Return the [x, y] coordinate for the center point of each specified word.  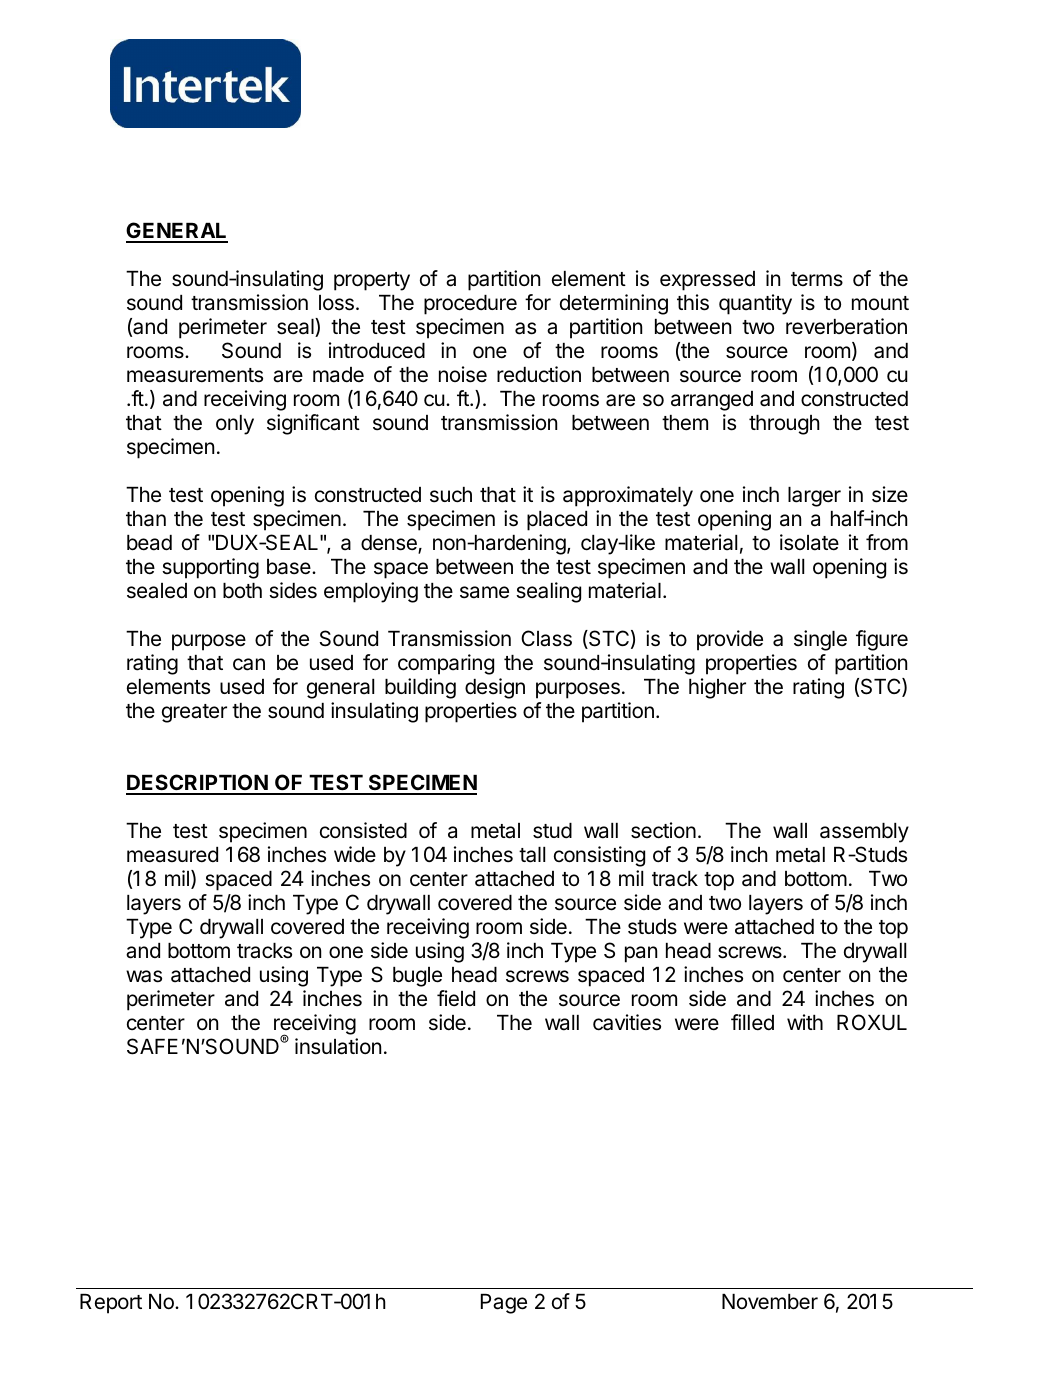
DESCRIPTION [198, 784]
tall [532, 855]
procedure [470, 305]
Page [504, 1304]
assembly [864, 833]
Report [111, 1304]
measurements [195, 375]
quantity [755, 304]
